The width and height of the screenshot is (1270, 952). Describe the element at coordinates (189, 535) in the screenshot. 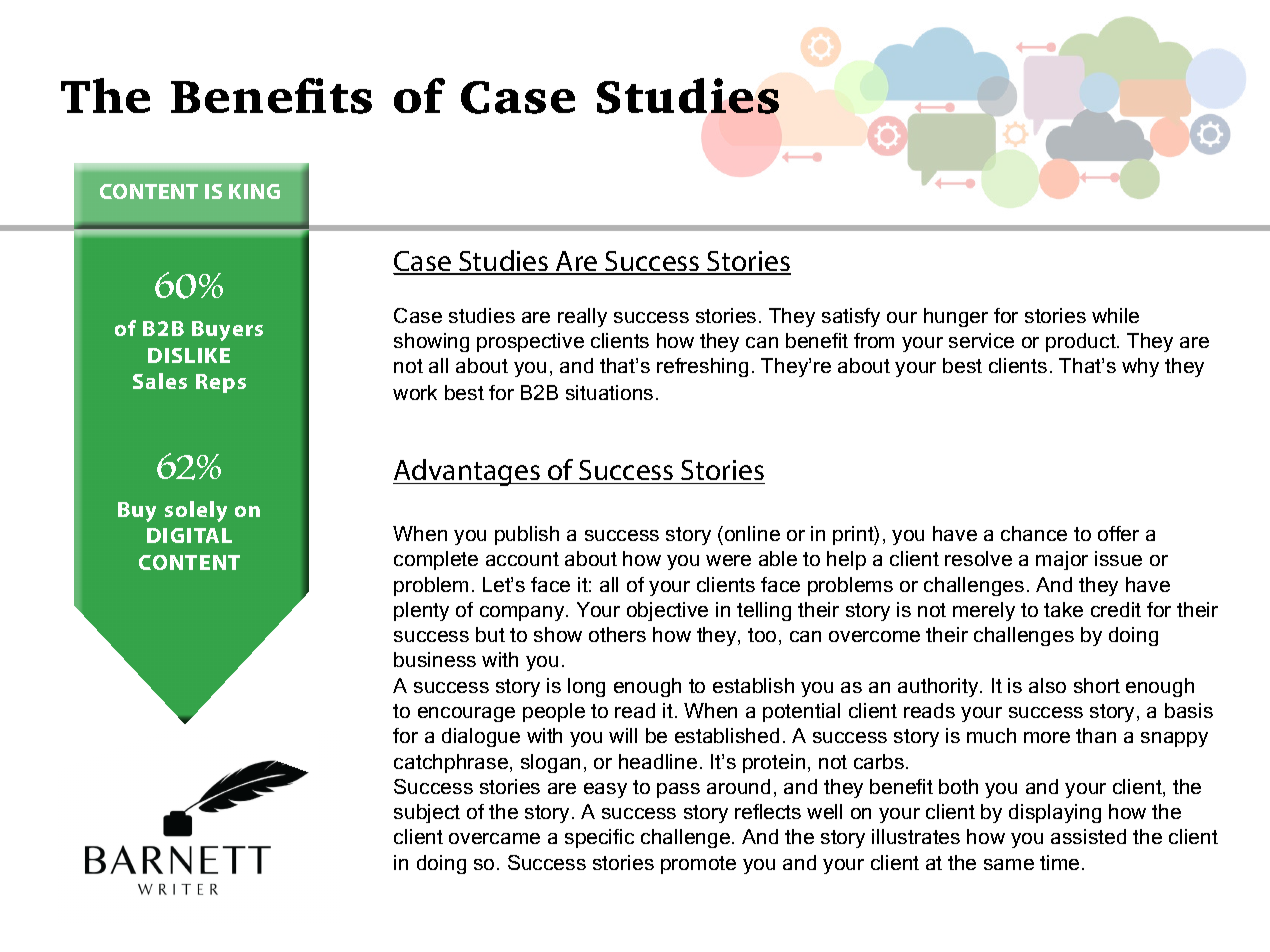

I see `DIGITAL` at that location.
